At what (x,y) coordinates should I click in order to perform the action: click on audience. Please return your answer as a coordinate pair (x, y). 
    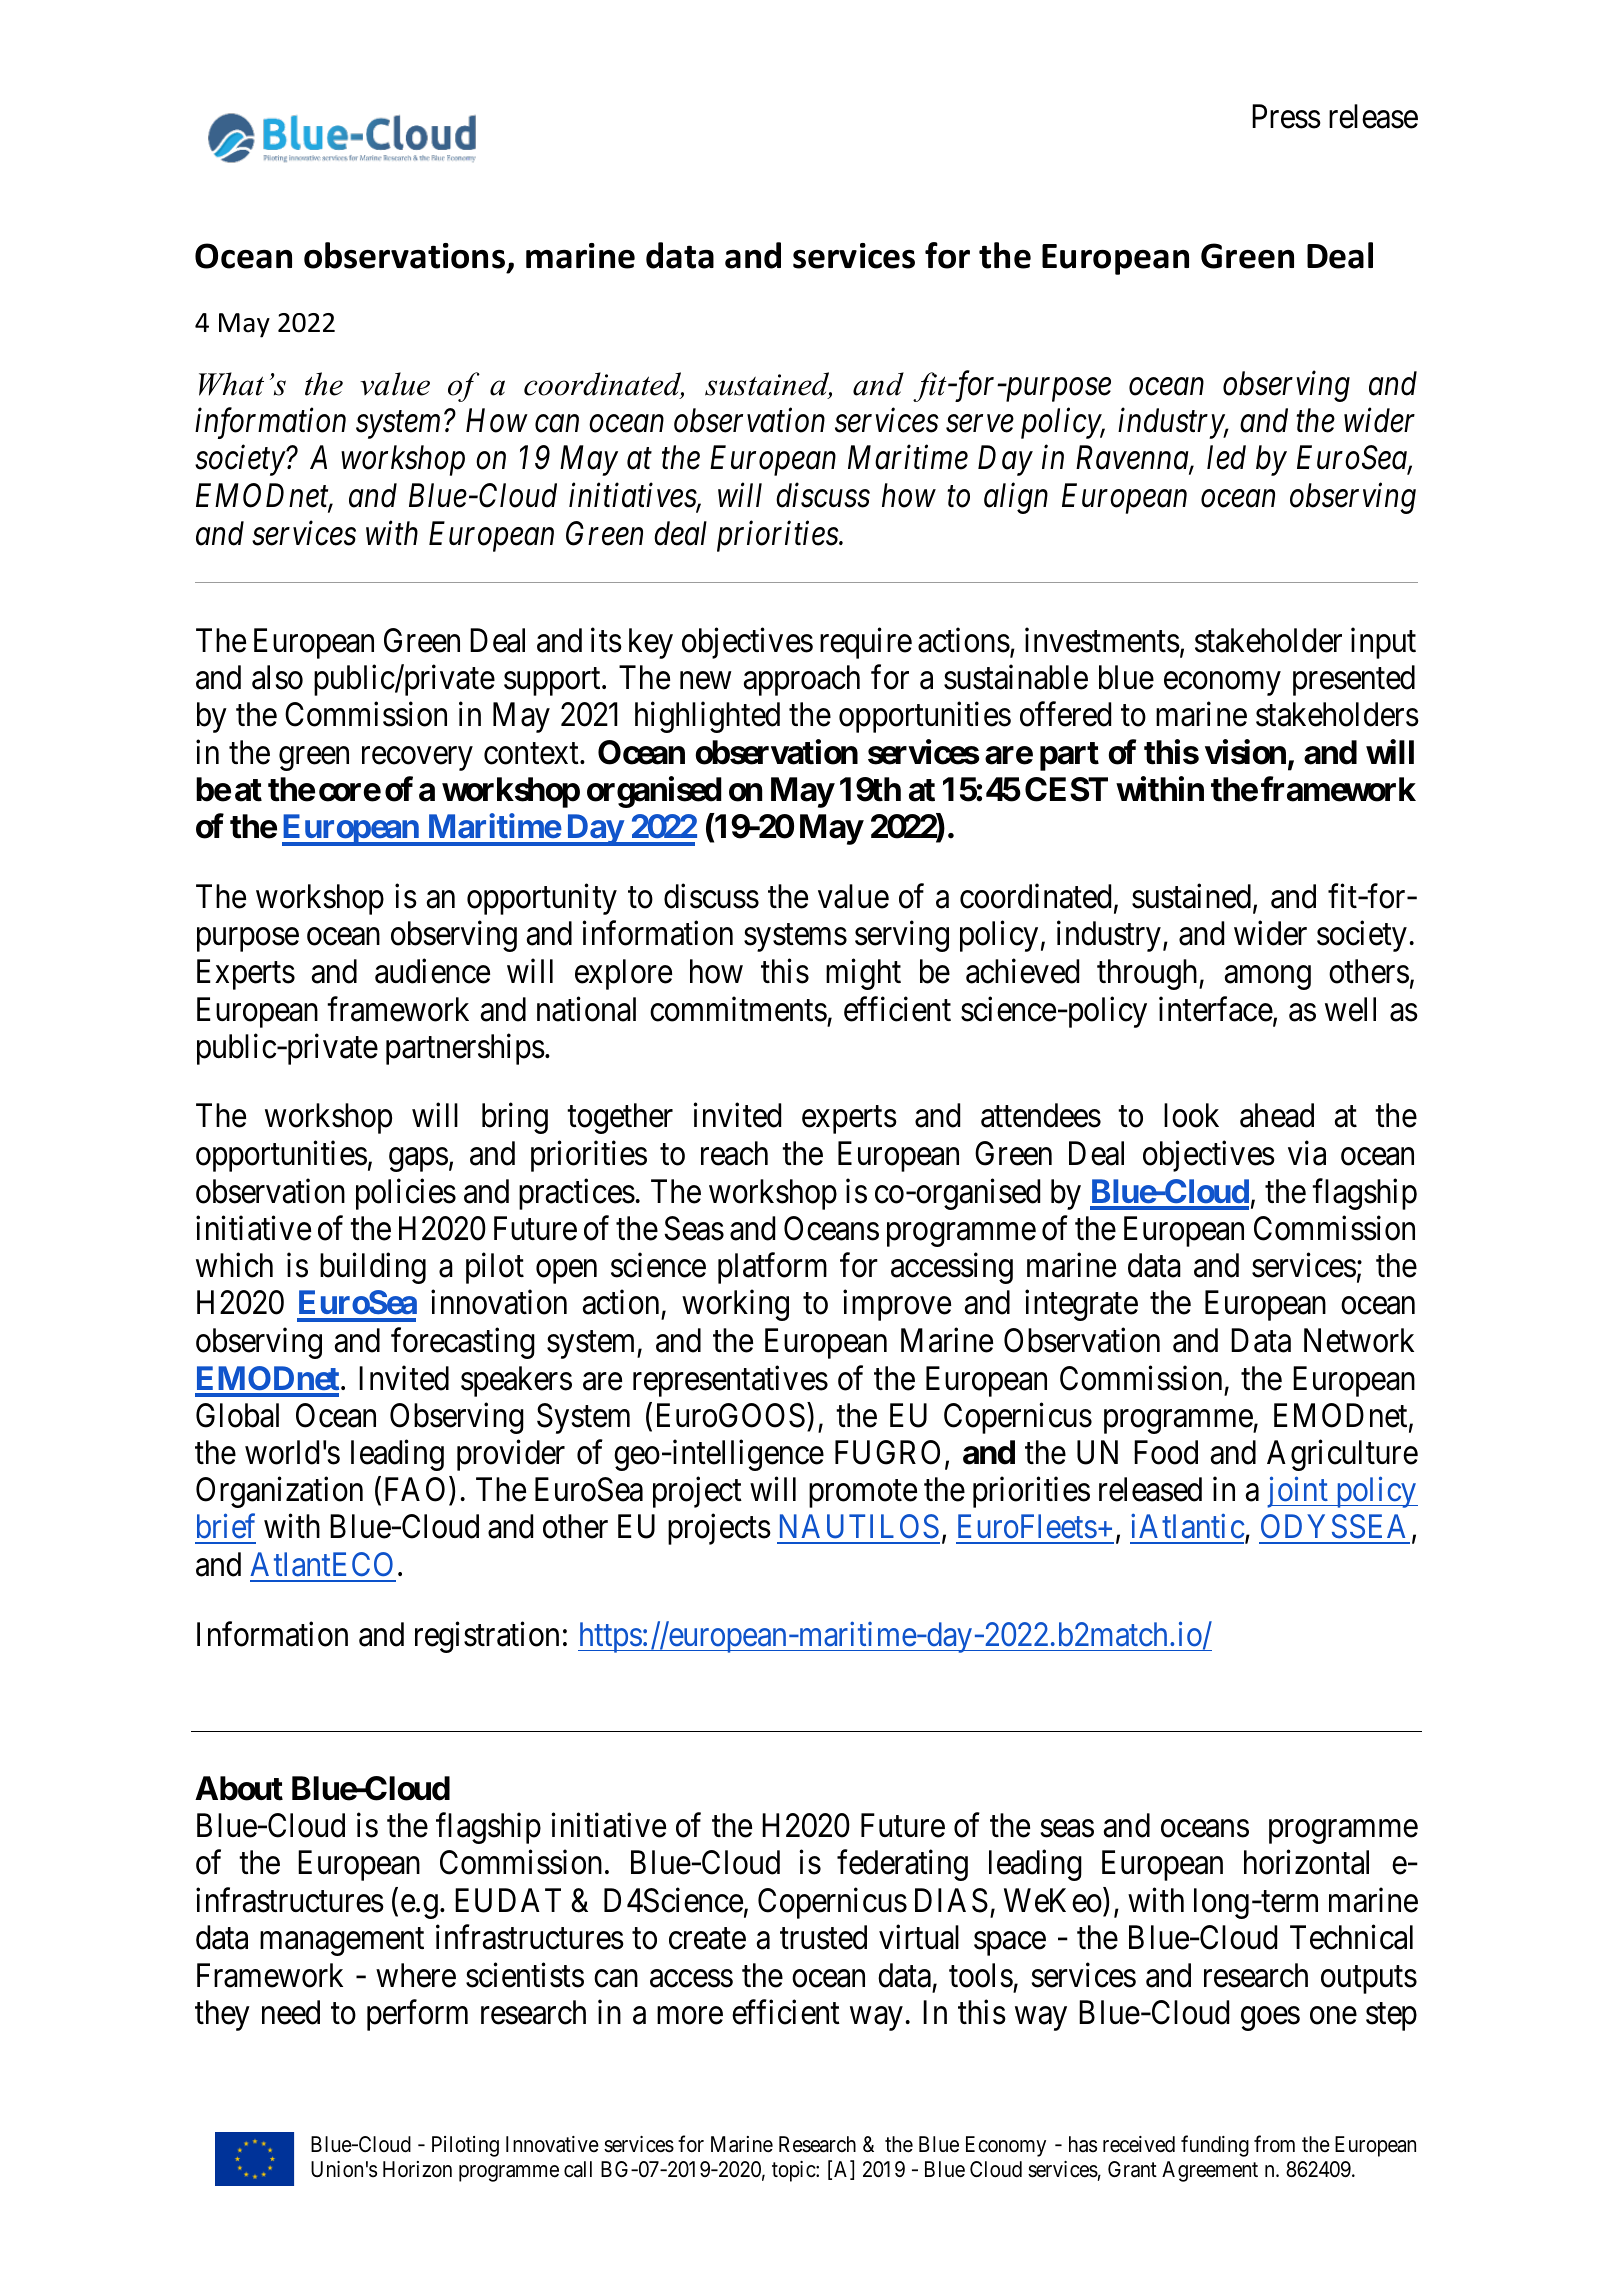
    Looking at the image, I should click on (432, 971).
